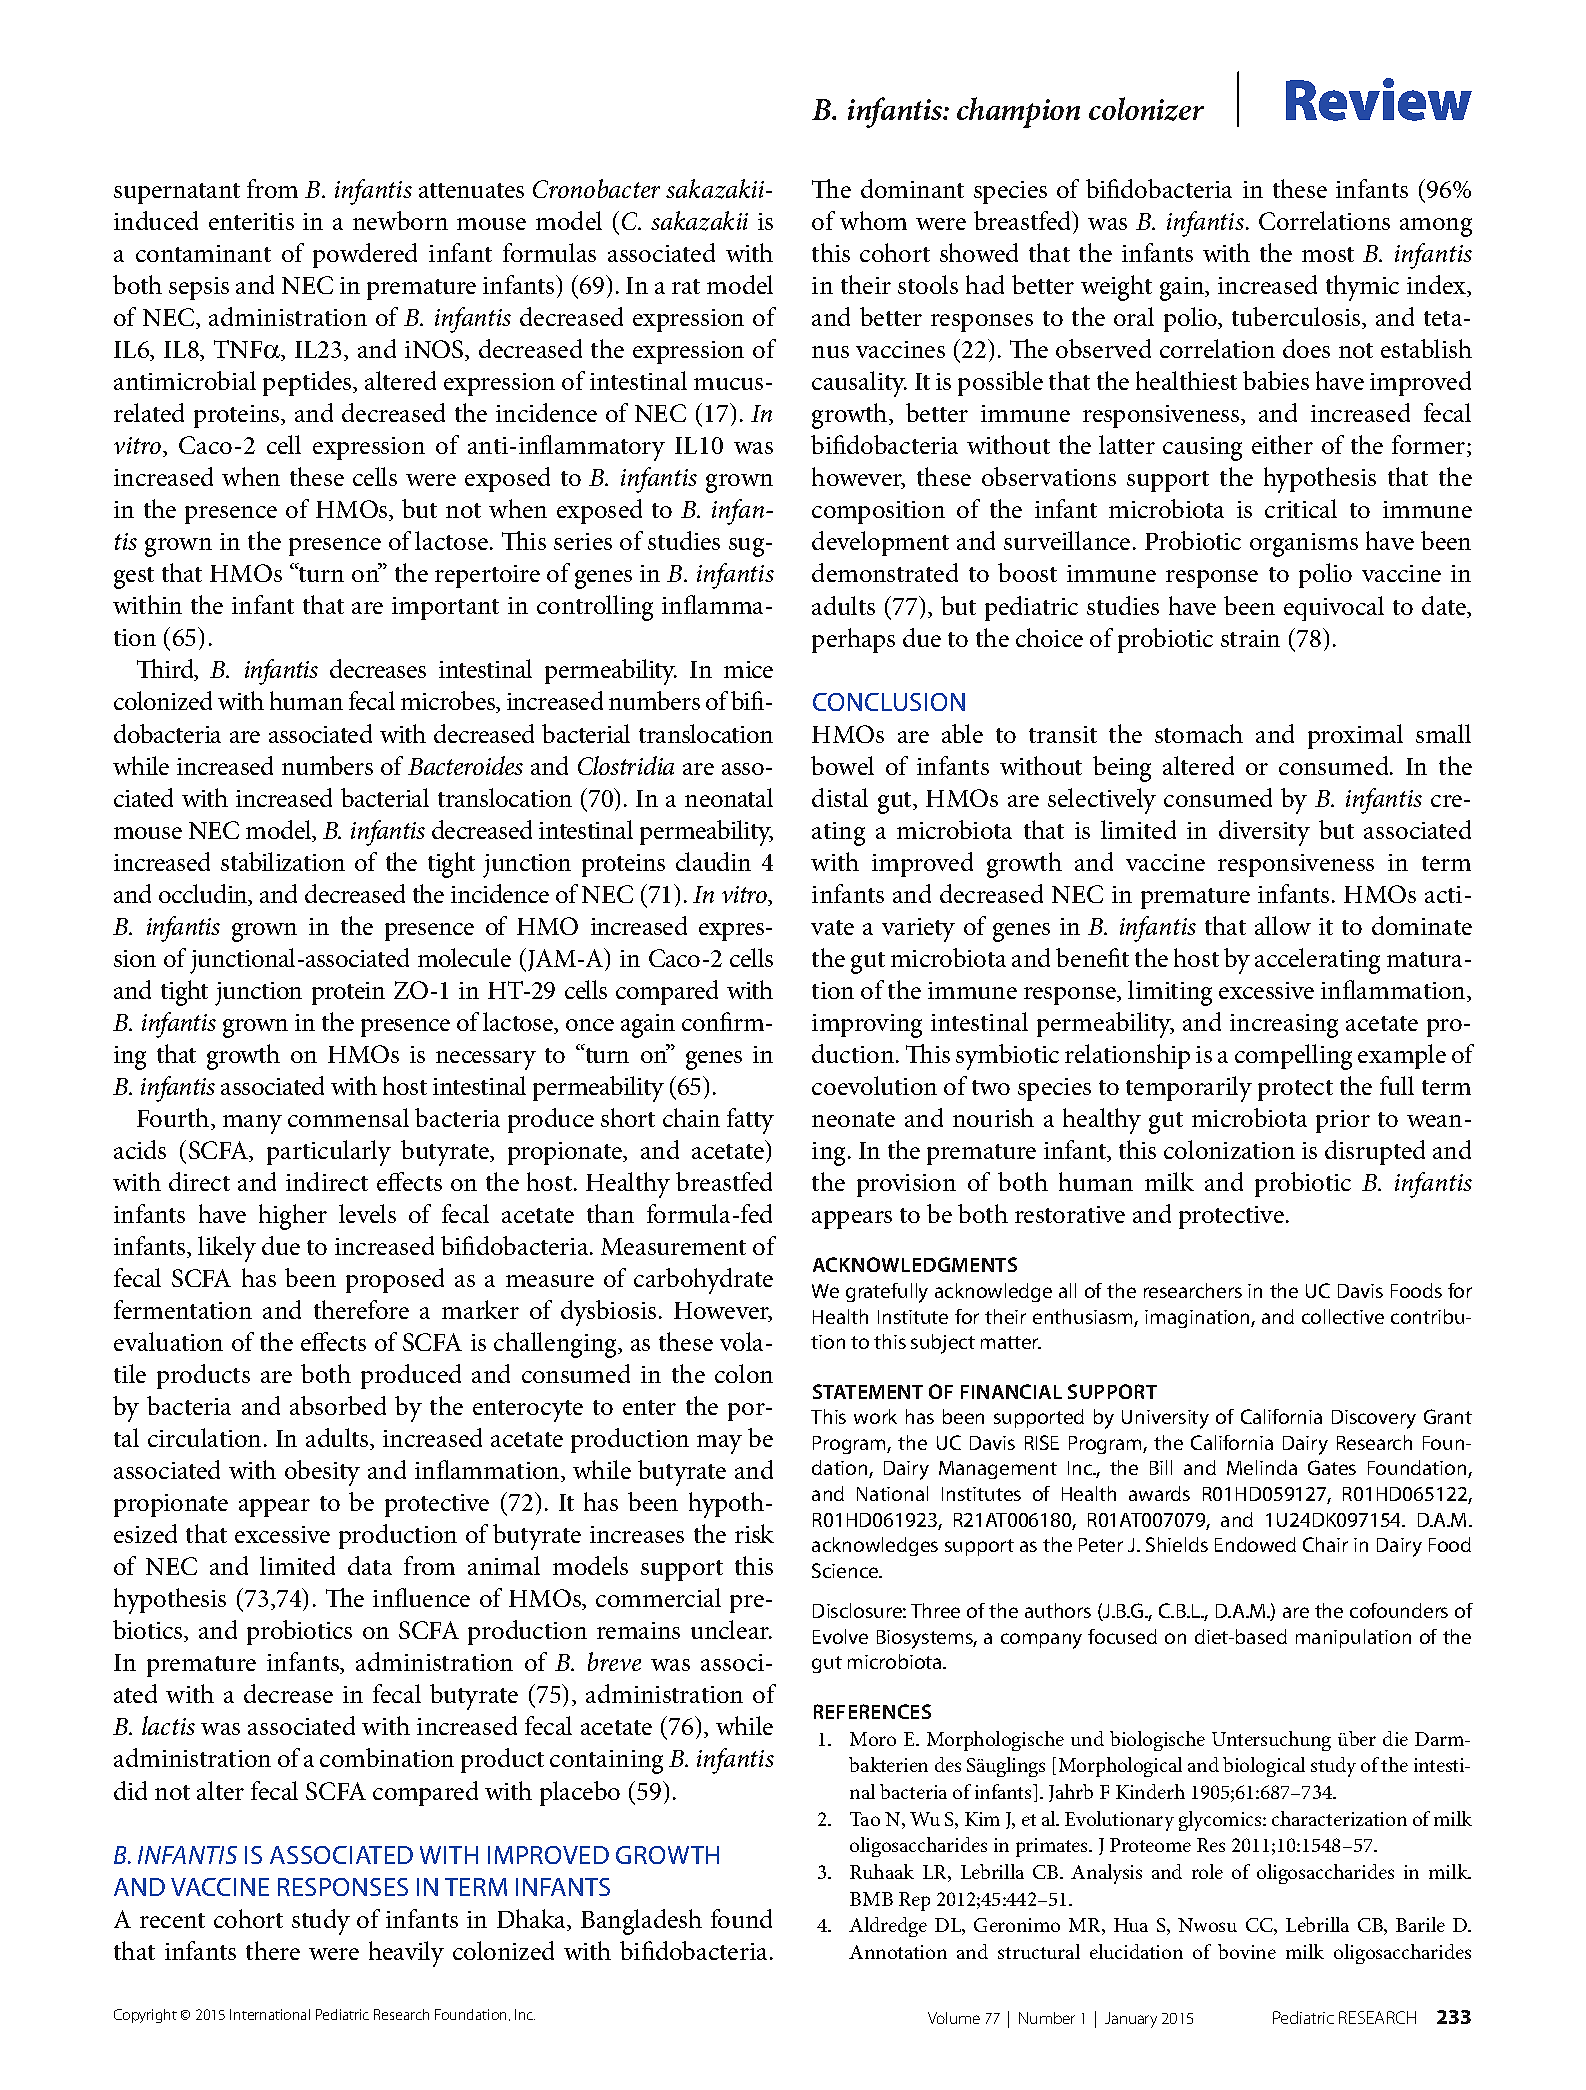 The height and width of the screenshot is (2090, 1586). What do you see at coordinates (406, 1954) in the screenshot?
I see `heavily` at bounding box center [406, 1954].
